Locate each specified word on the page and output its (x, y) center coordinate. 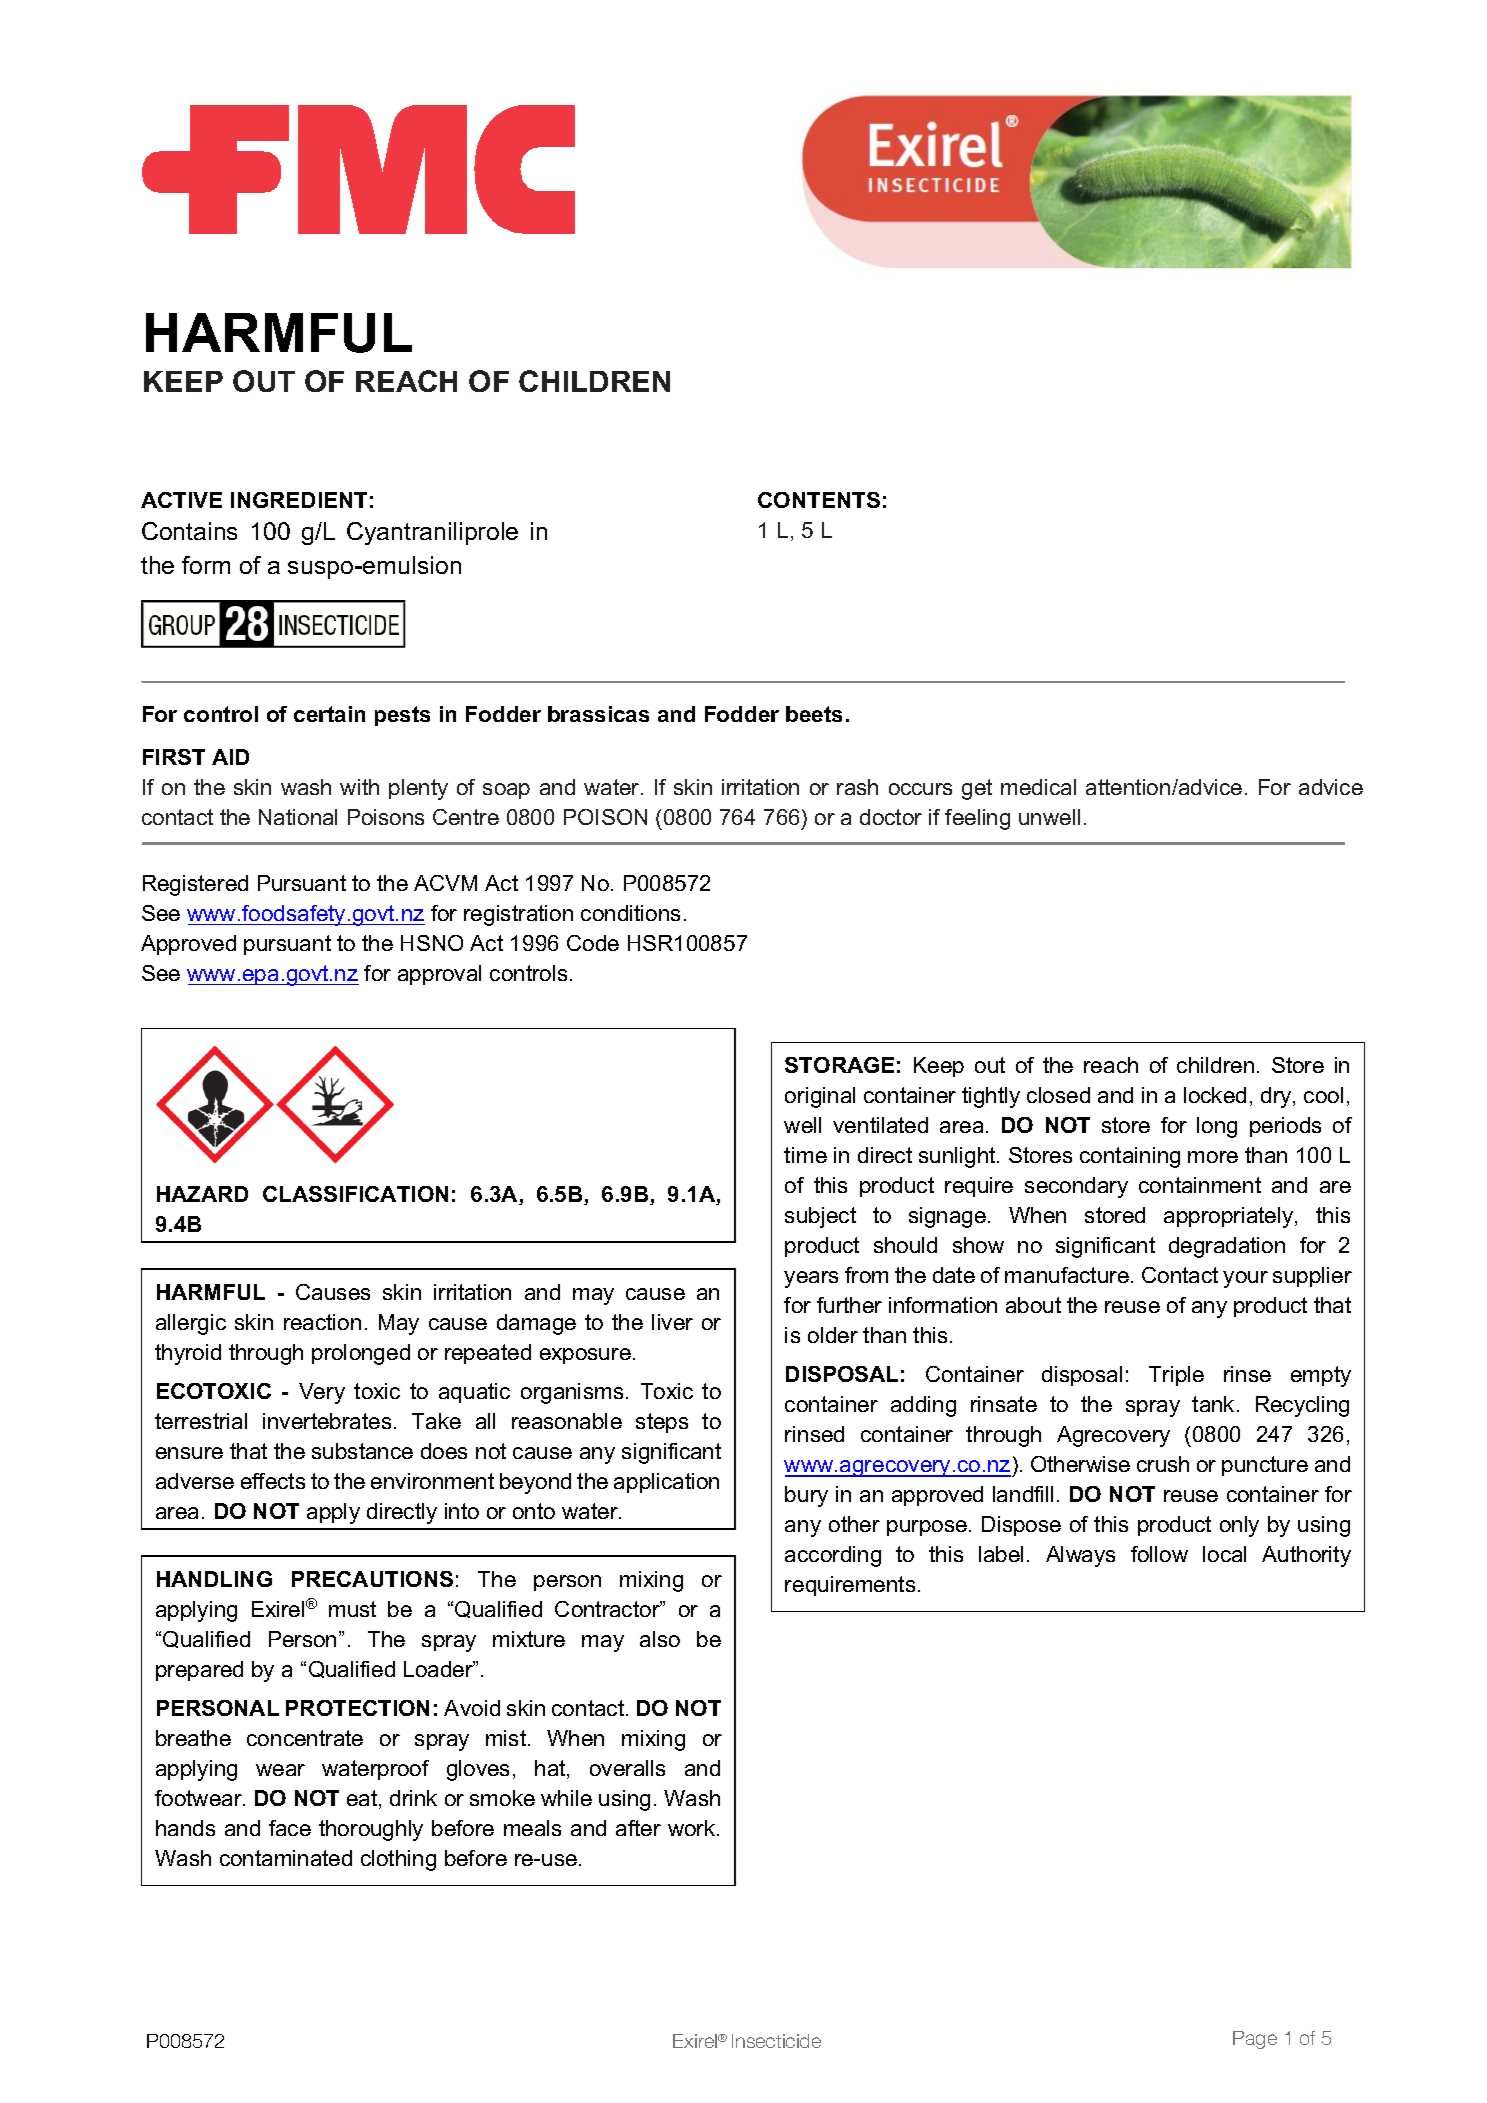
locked (1215, 1095)
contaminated (286, 1858)
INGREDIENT (299, 500)
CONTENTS (819, 500)
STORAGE (839, 1065)
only (1239, 1526)
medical (1038, 787)
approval (439, 975)
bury (806, 1496)
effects (273, 1481)
